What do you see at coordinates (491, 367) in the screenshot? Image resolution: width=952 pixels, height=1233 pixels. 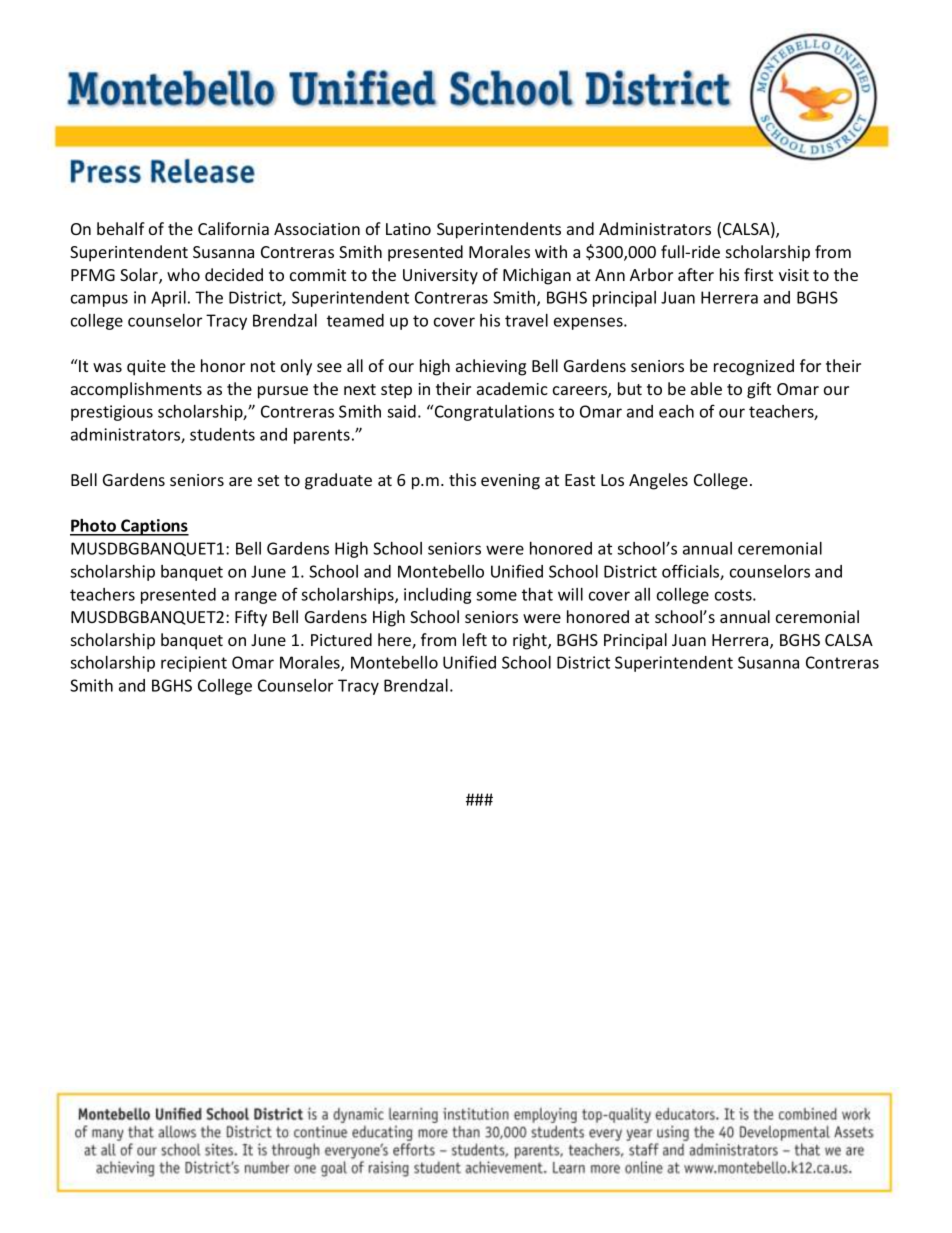 I see `achieving` at bounding box center [491, 367].
